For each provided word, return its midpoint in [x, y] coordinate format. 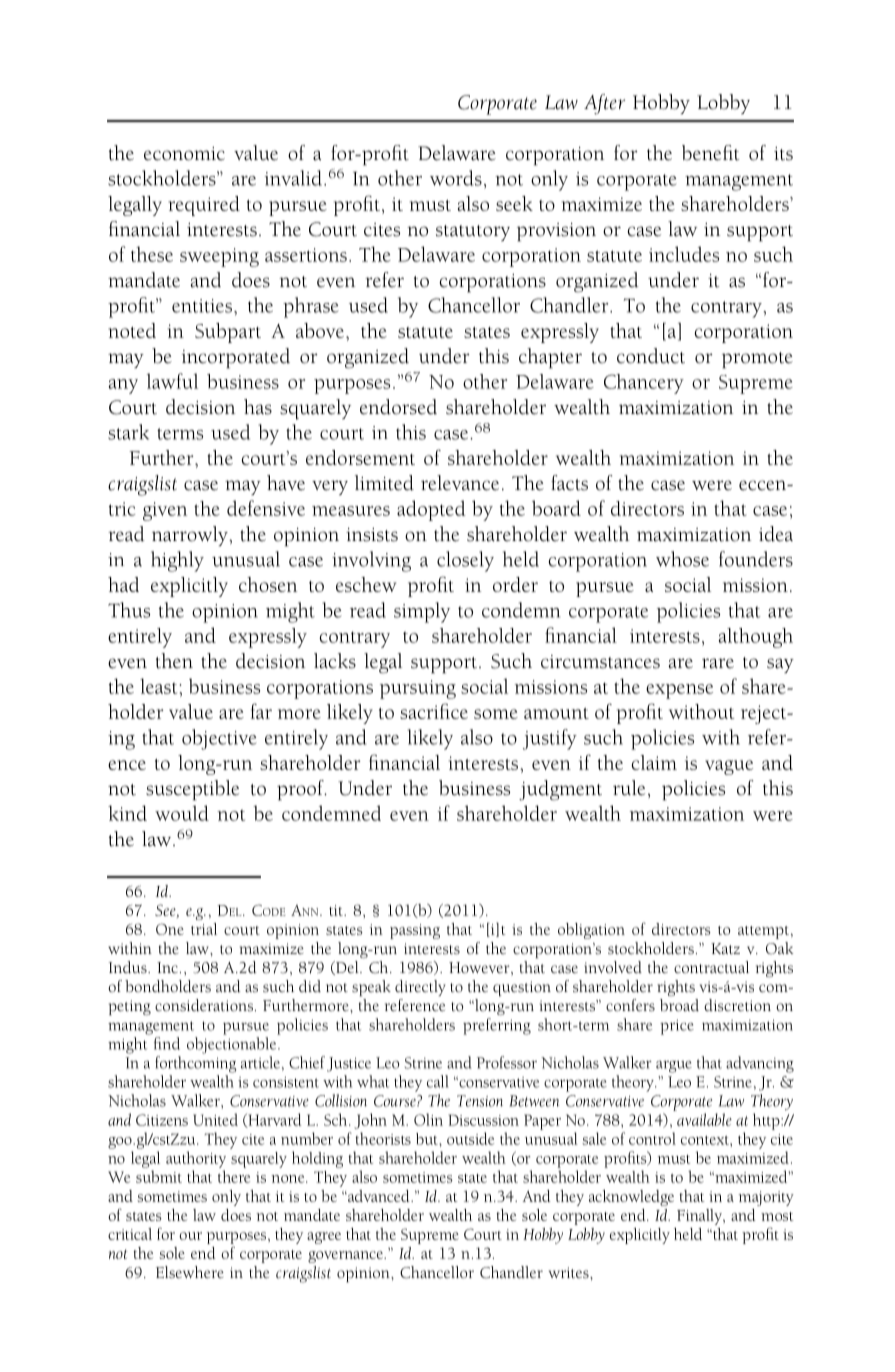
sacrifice [434, 711]
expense [679, 691]
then [174, 661]
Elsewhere [190, 1272]
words [456, 178]
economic [184, 154]
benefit [711, 153]
